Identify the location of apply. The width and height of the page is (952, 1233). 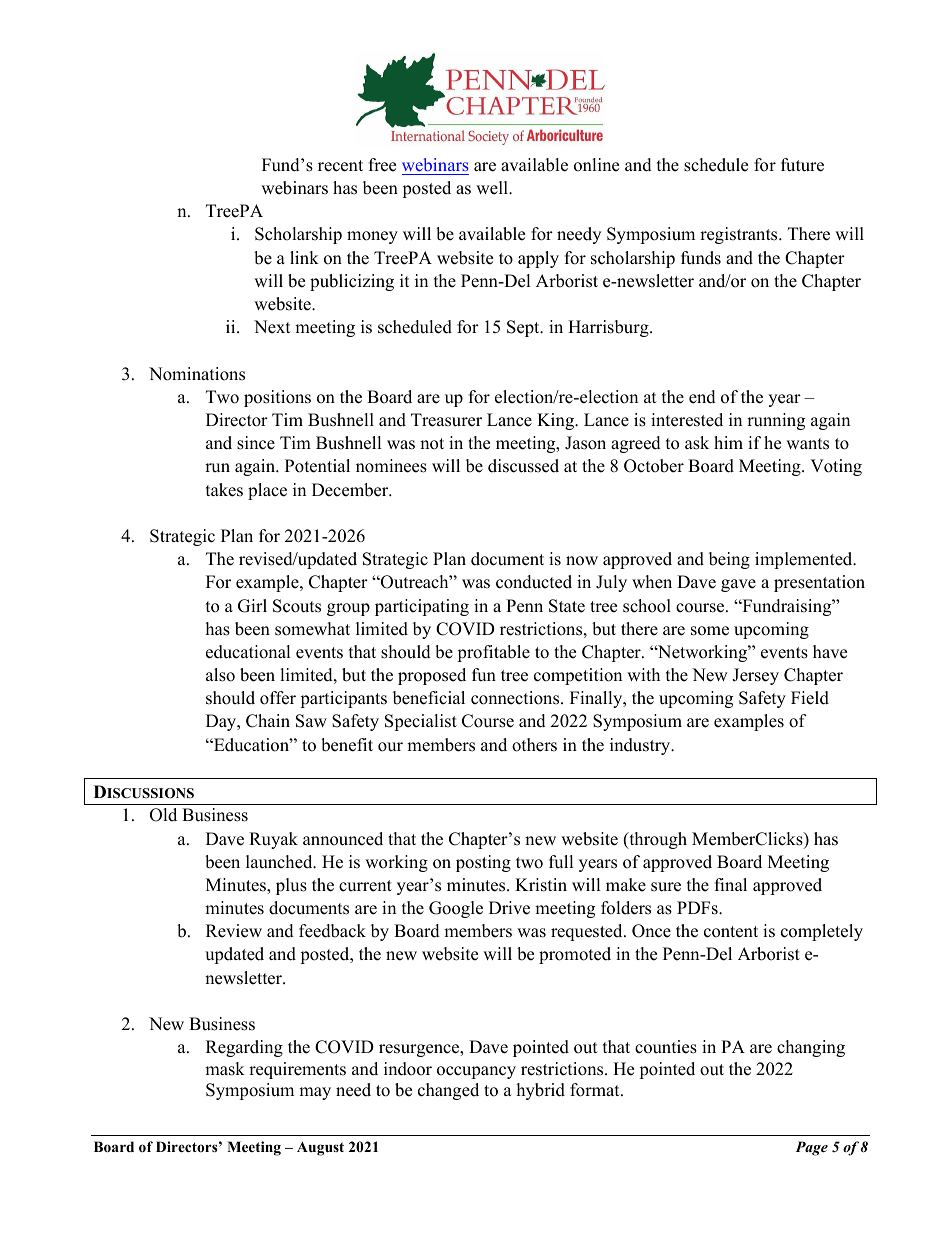
(538, 259).
